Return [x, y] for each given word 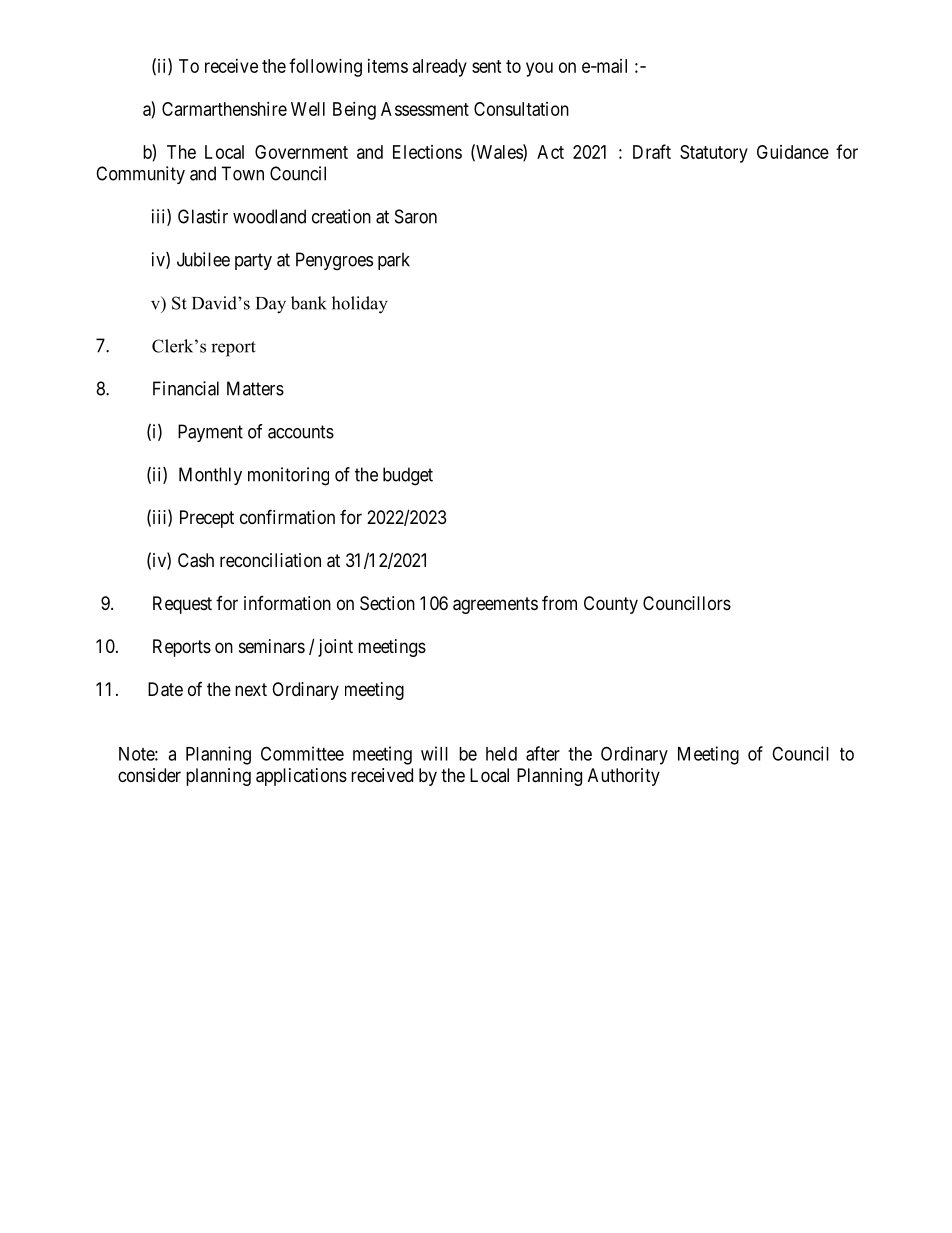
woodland [269, 216]
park [394, 261]
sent [487, 66]
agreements [495, 605]
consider [149, 775]
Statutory [714, 154]
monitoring [288, 476]
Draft [652, 151]
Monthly [210, 476]
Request [182, 605]
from [559, 602]
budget [408, 476]
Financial [186, 388]
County [611, 605]
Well [308, 109]
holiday [360, 305]
